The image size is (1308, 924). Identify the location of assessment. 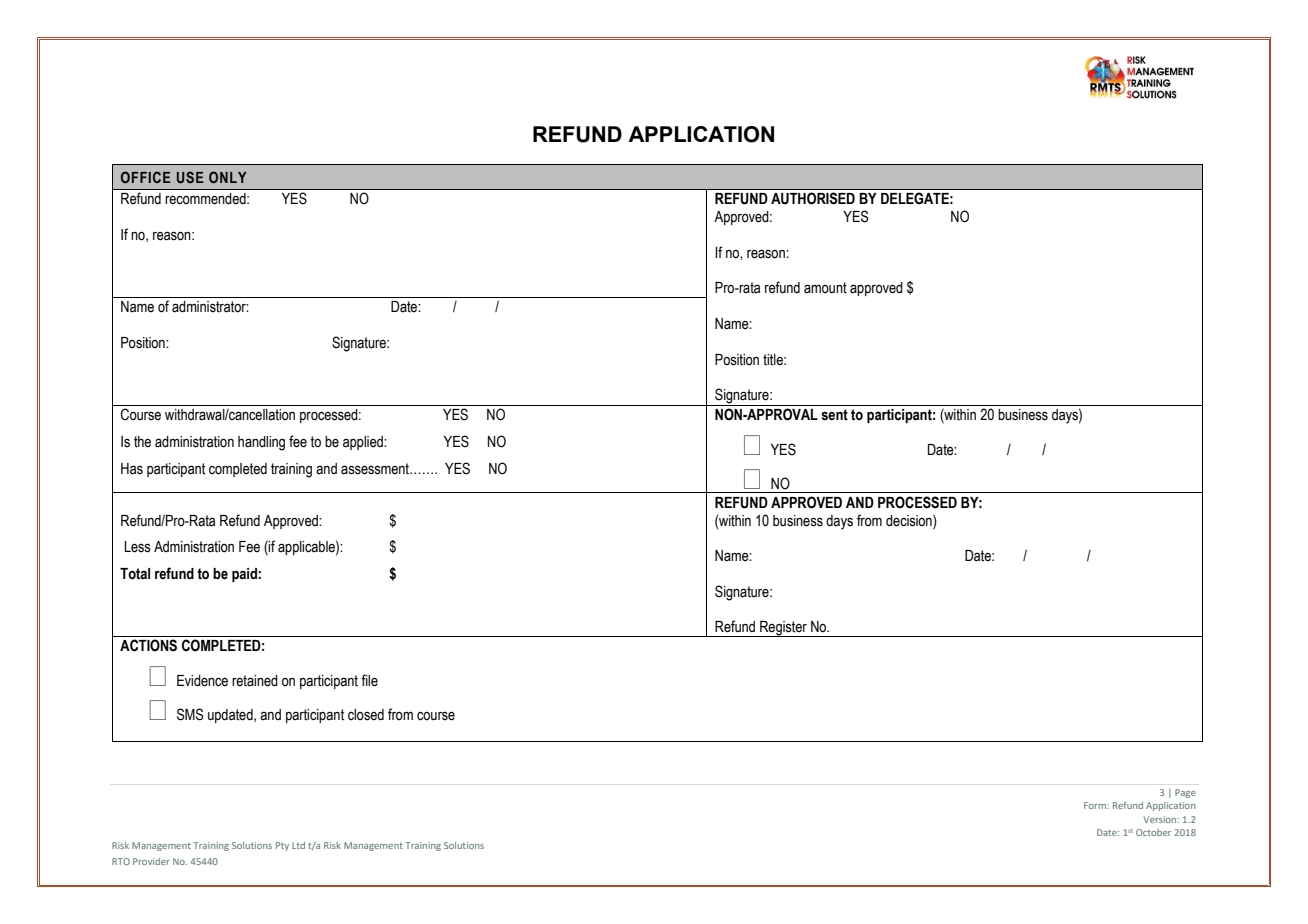
(376, 469).
